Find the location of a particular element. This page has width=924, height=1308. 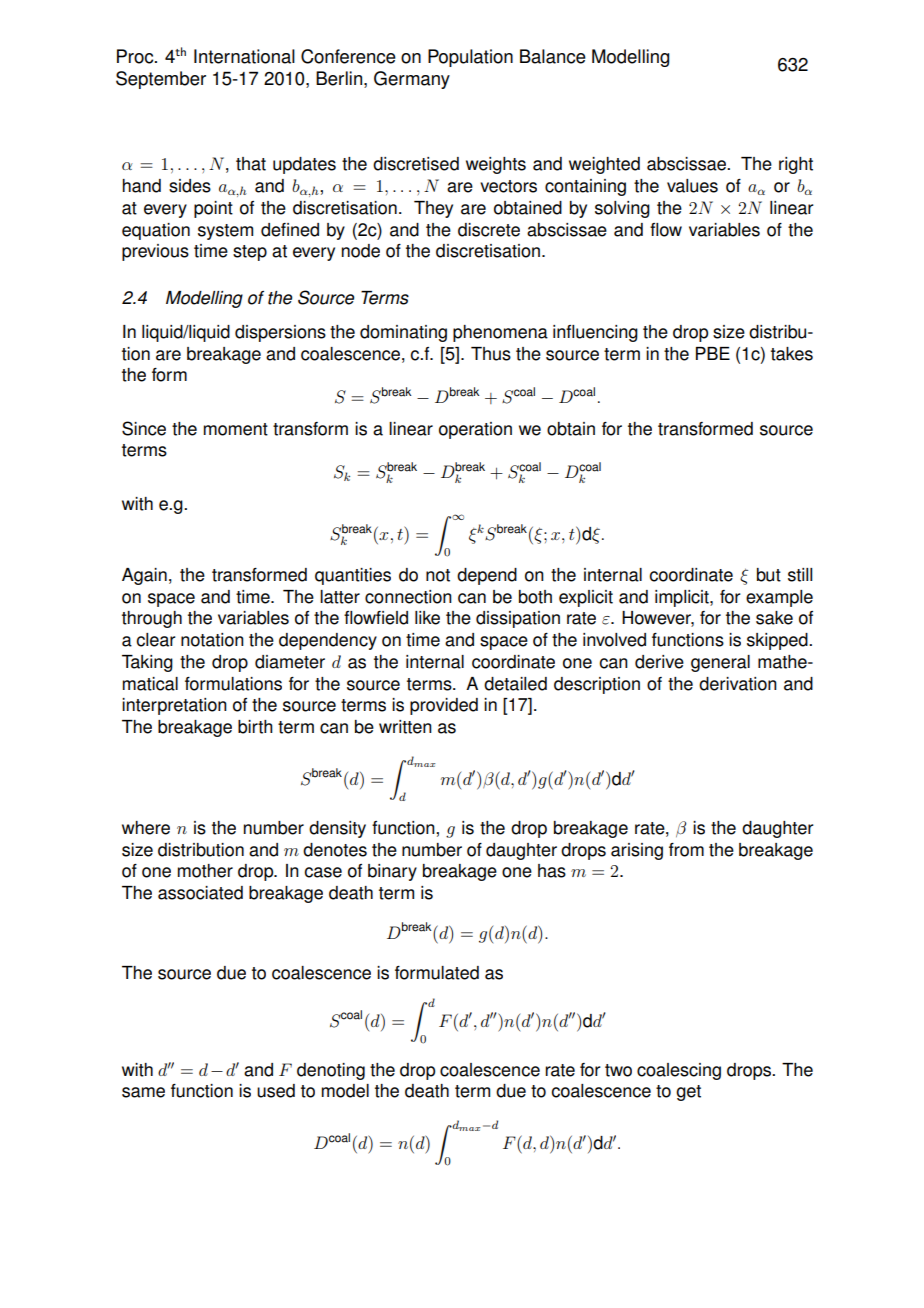

general is located at coordinates (720, 663).
